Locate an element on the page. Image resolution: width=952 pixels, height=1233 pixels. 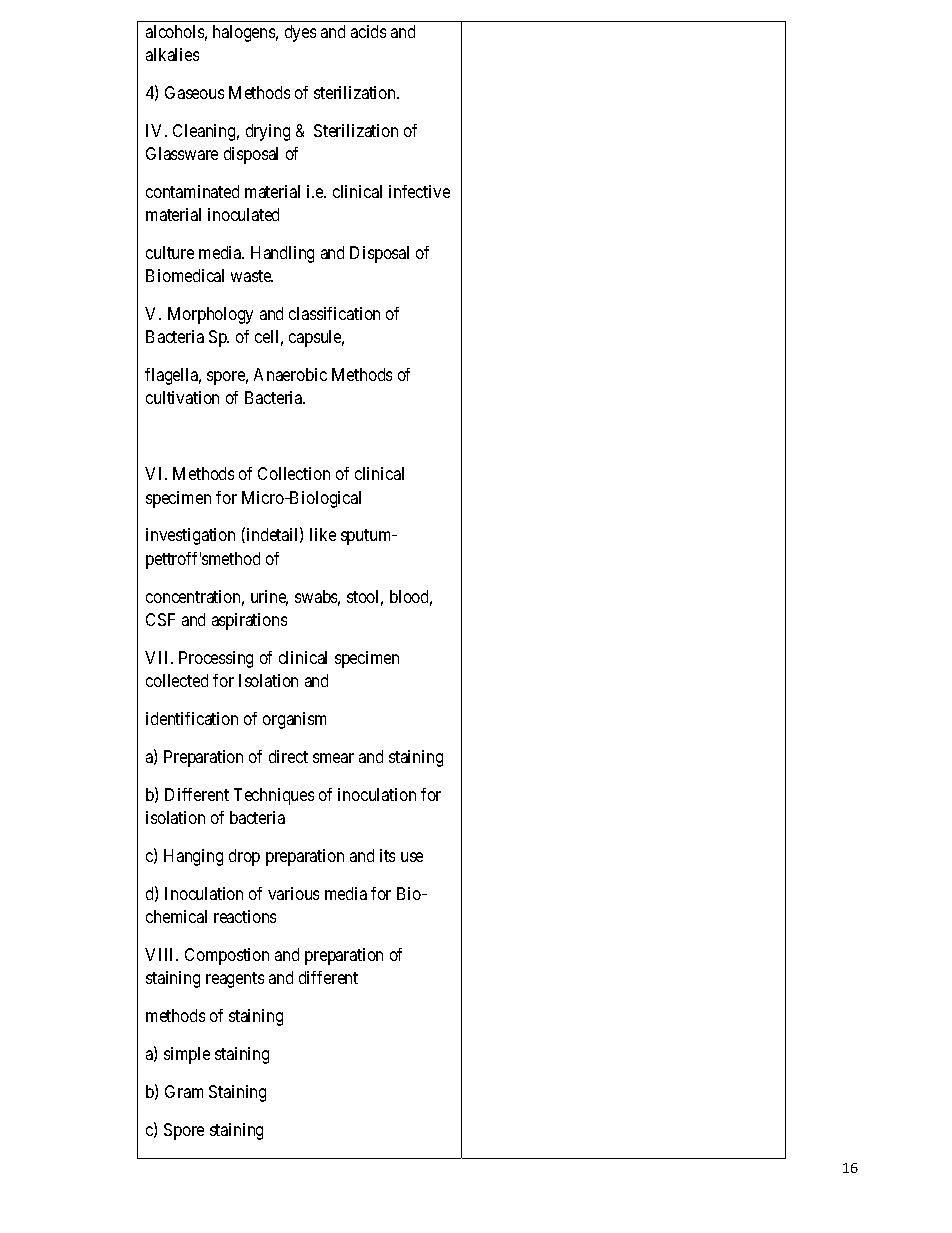
various is located at coordinates (293, 893).
